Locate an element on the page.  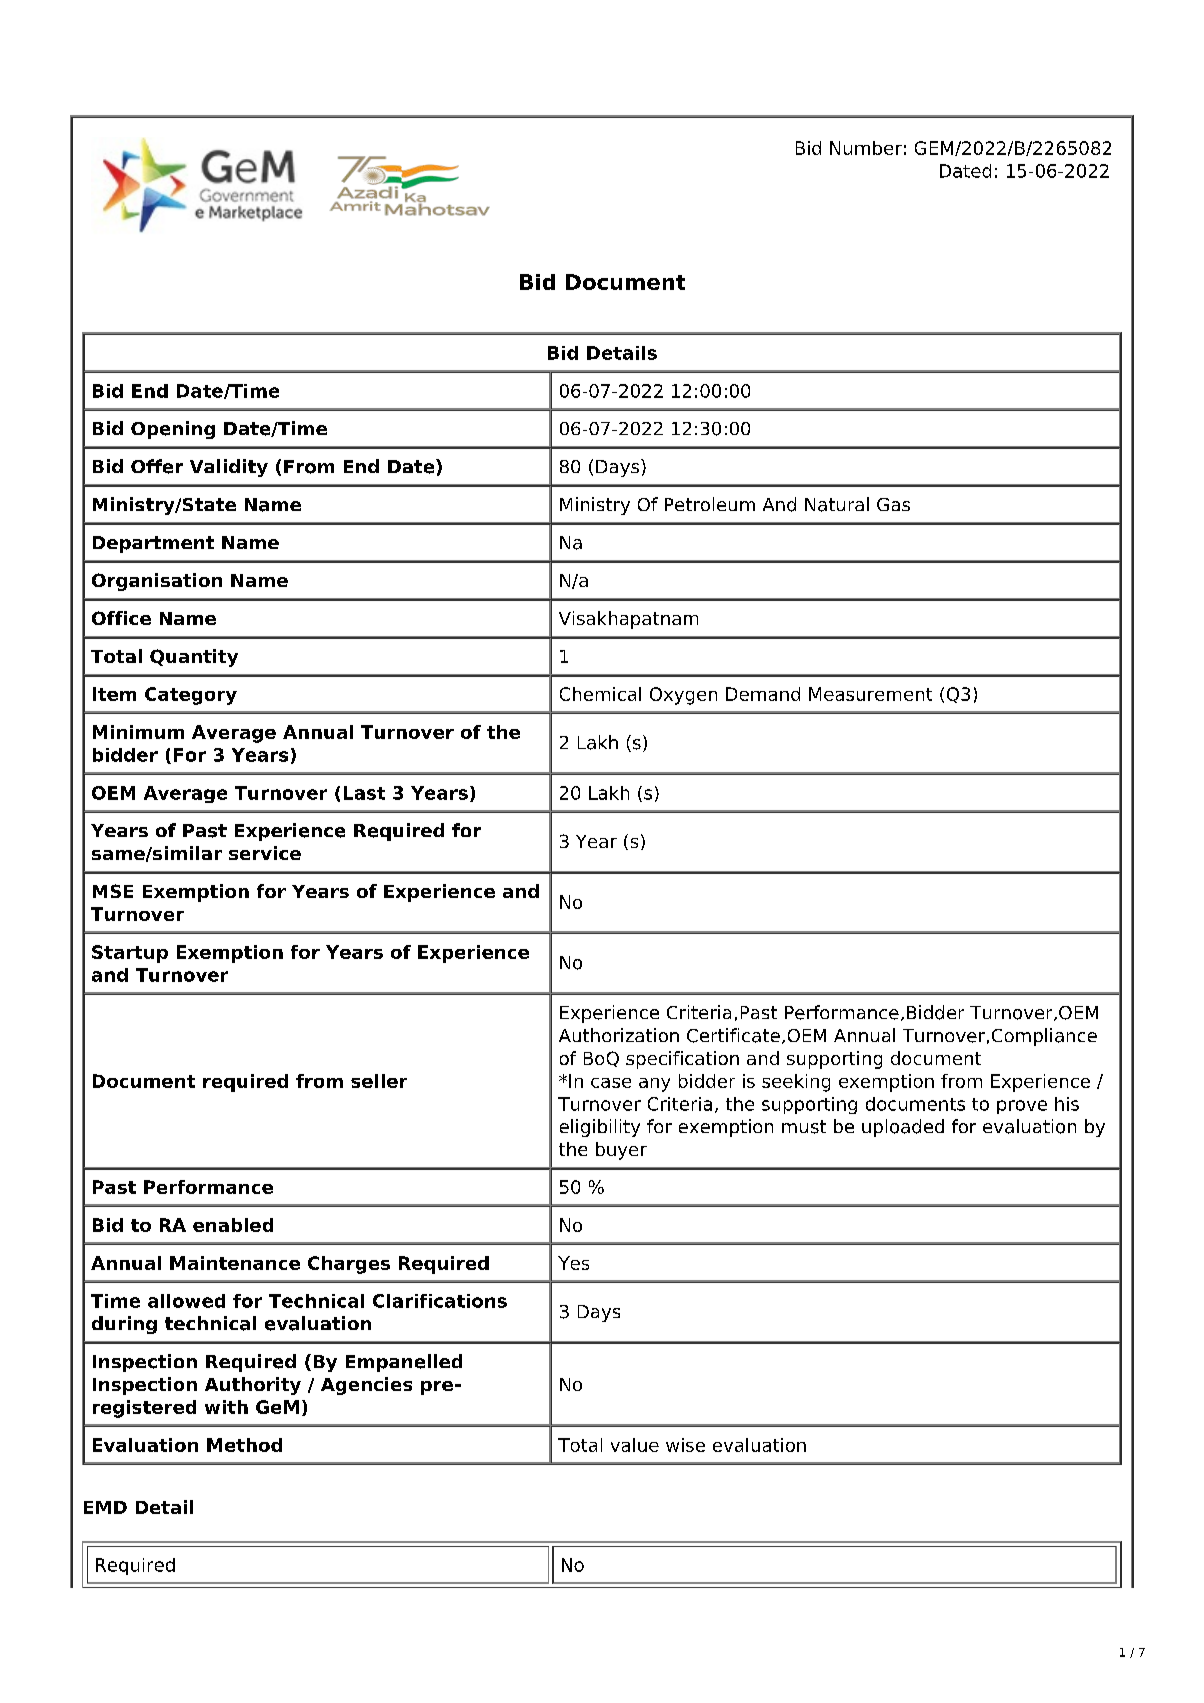
Number is located at coordinates (866, 148).
